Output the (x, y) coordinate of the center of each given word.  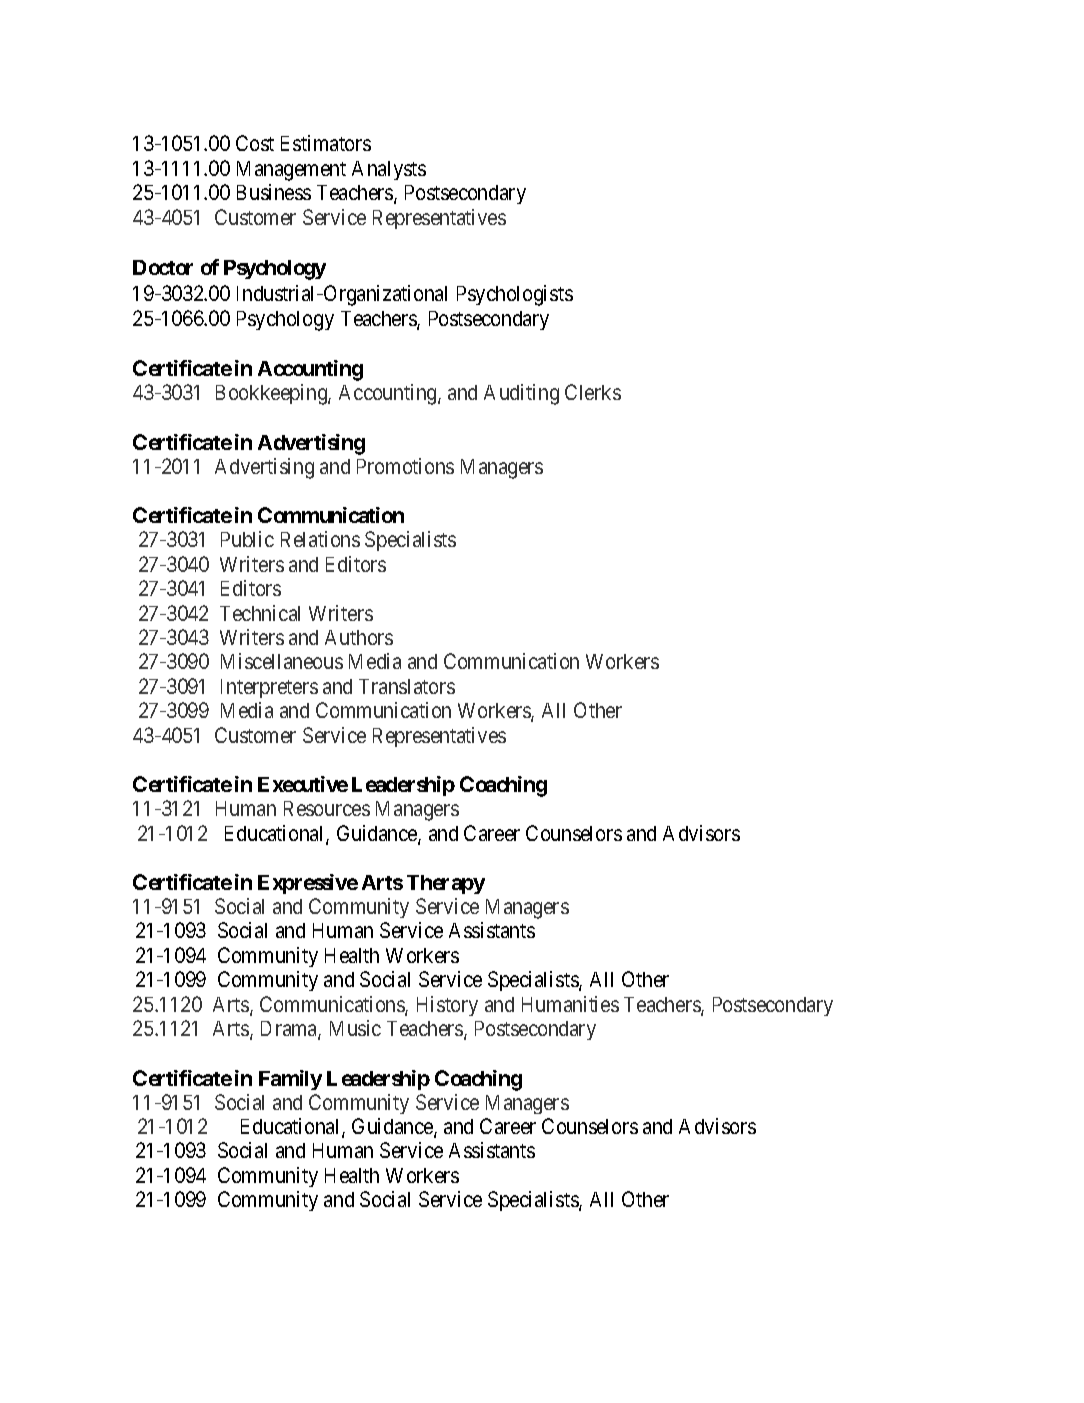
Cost (255, 143)
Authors (359, 637)
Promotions (405, 466)
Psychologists (515, 295)
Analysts (389, 170)
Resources (327, 808)
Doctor (163, 267)
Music (355, 1028)
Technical (260, 613)
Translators (407, 686)
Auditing (521, 394)
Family (290, 1080)
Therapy (446, 884)
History (447, 1006)
